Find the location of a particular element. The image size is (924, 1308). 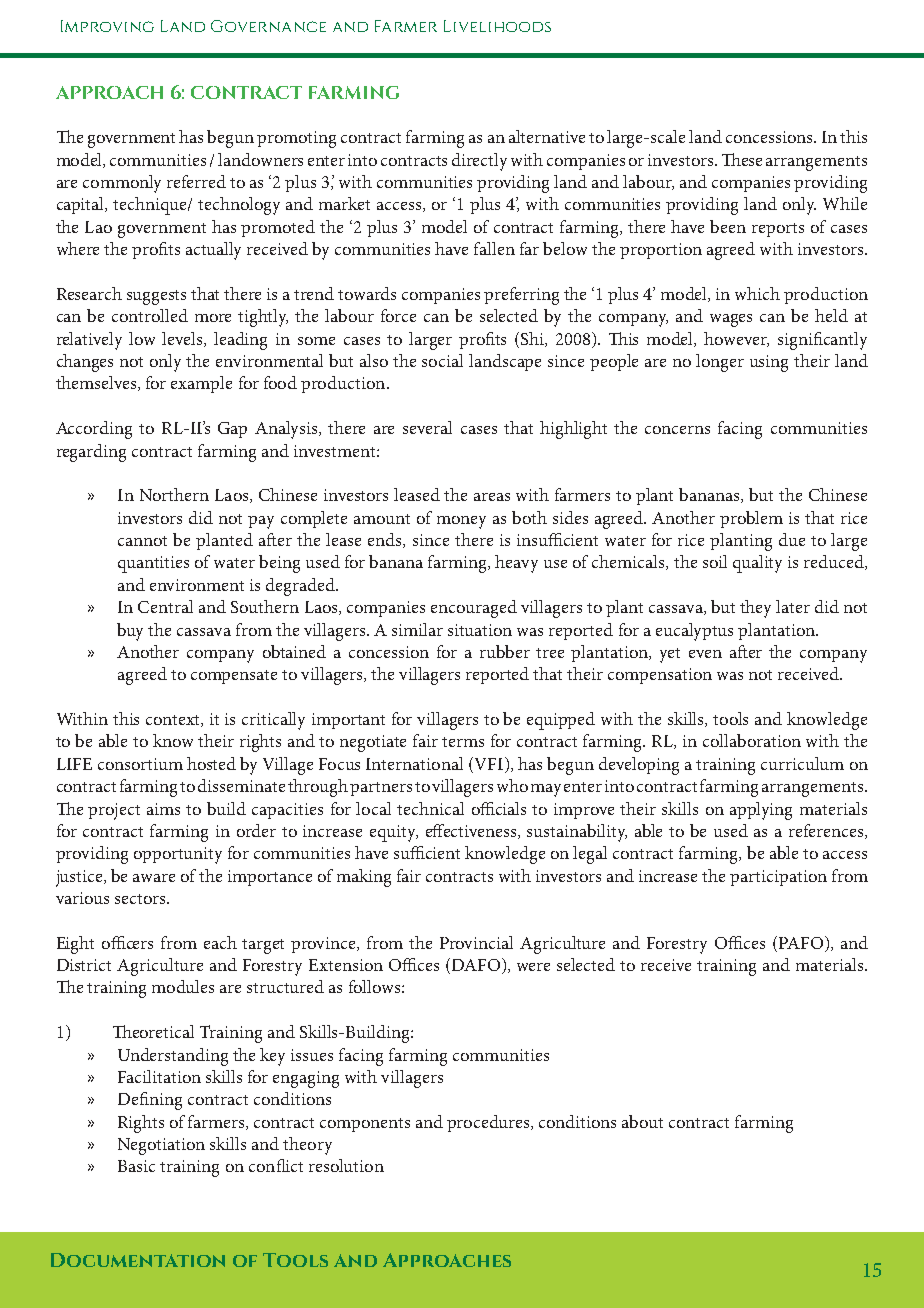

While is located at coordinates (845, 203).
